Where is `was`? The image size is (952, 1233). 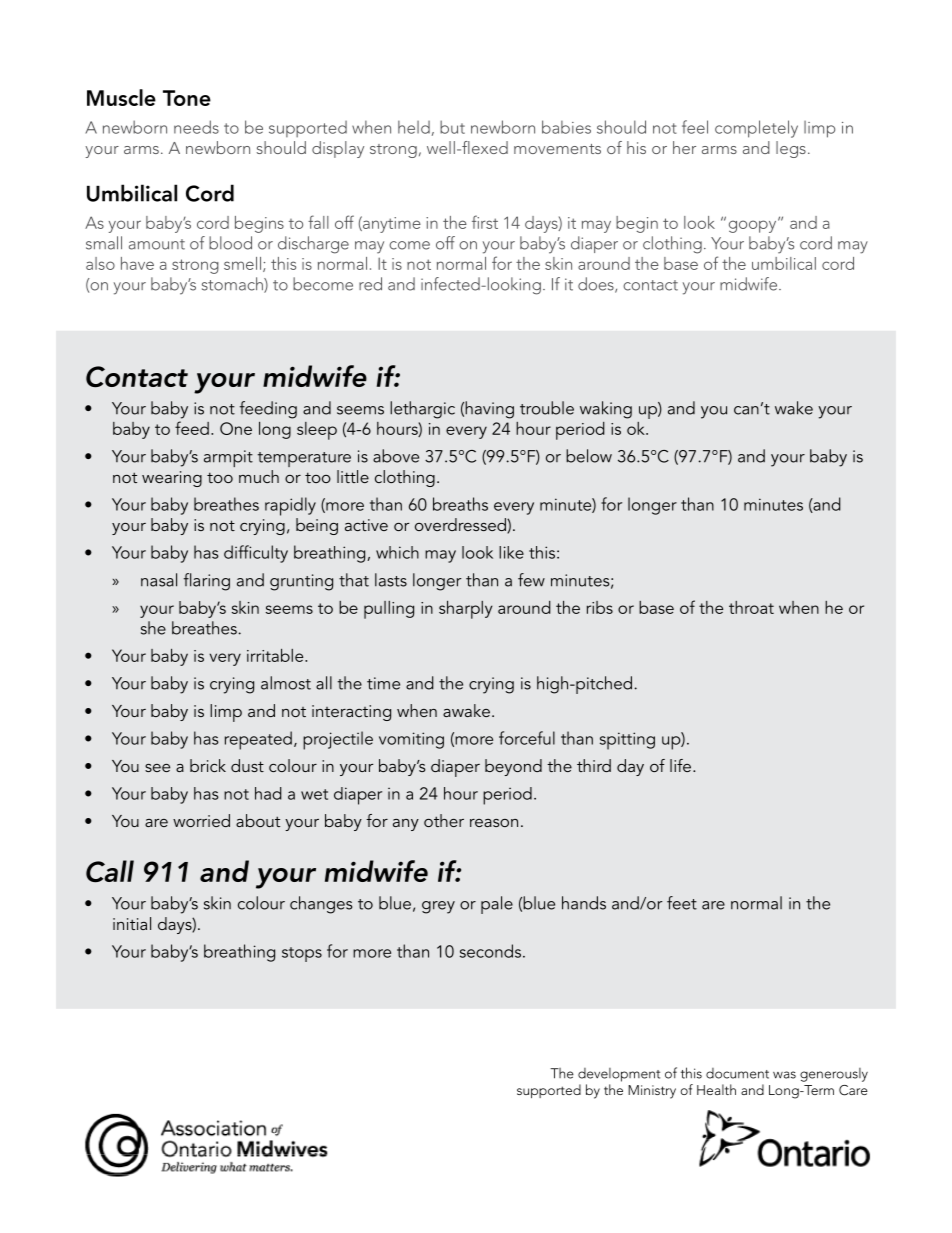 was is located at coordinates (784, 1075).
